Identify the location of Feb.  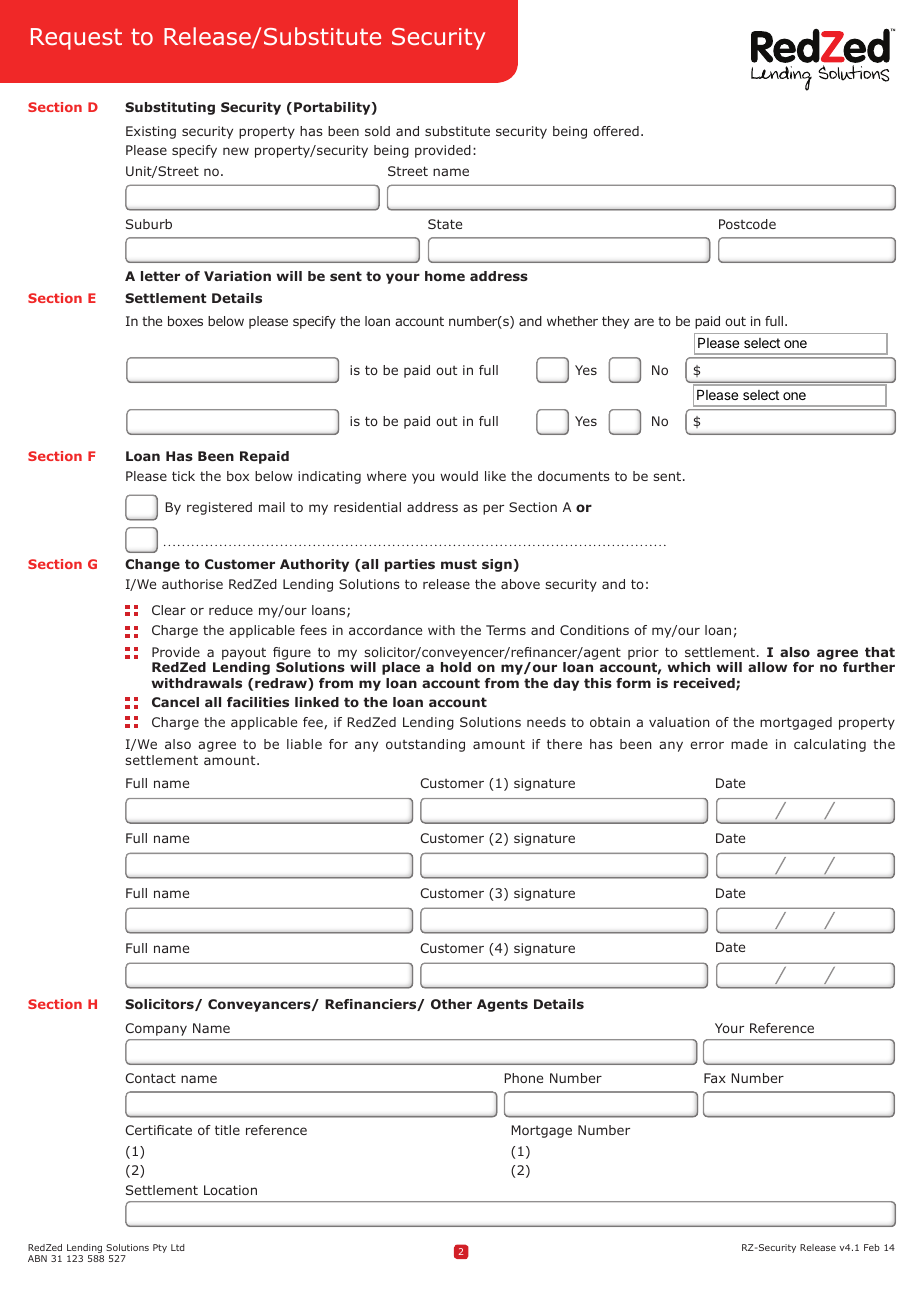
(872, 1247).
